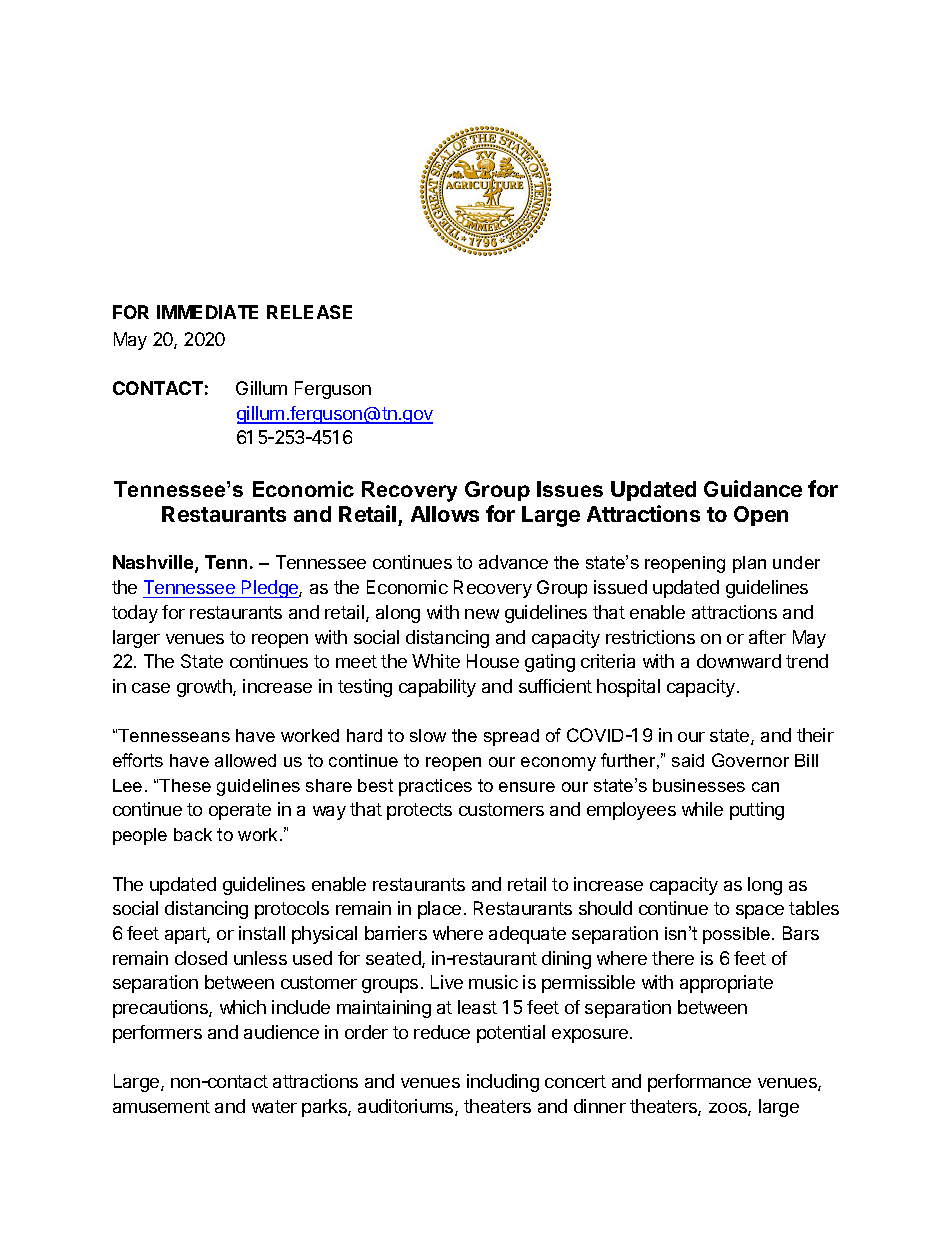 The width and height of the screenshot is (952, 1233). What do you see at coordinates (161, 1106) in the screenshot?
I see `amusement` at bounding box center [161, 1106].
